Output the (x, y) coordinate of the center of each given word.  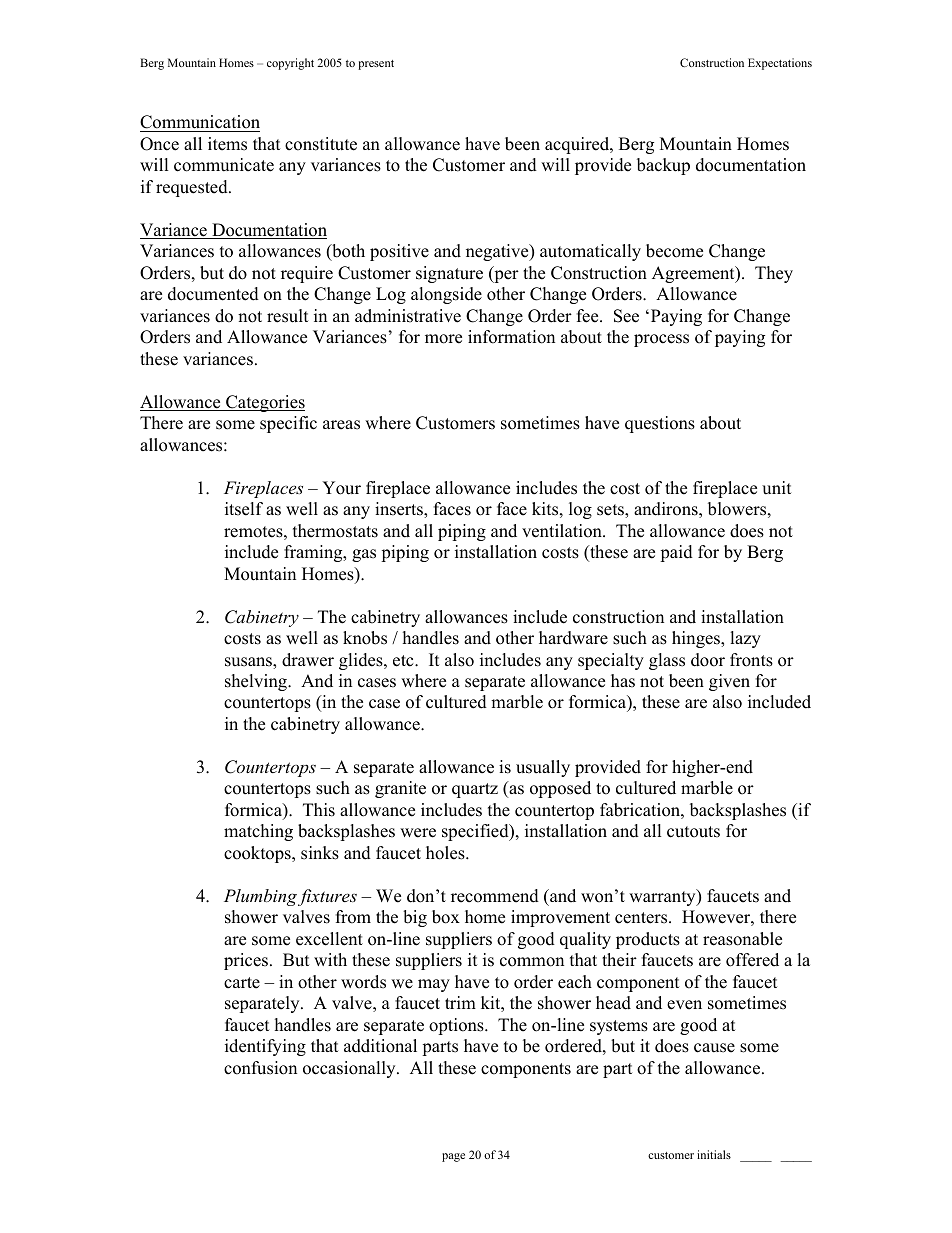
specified (476, 832)
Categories (264, 403)
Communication (200, 123)
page (453, 1157)
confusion (260, 1068)
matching (258, 832)
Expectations (780, 64)
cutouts (693, 832)
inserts (400, 510)
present (376, 65)
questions (660, 424)
